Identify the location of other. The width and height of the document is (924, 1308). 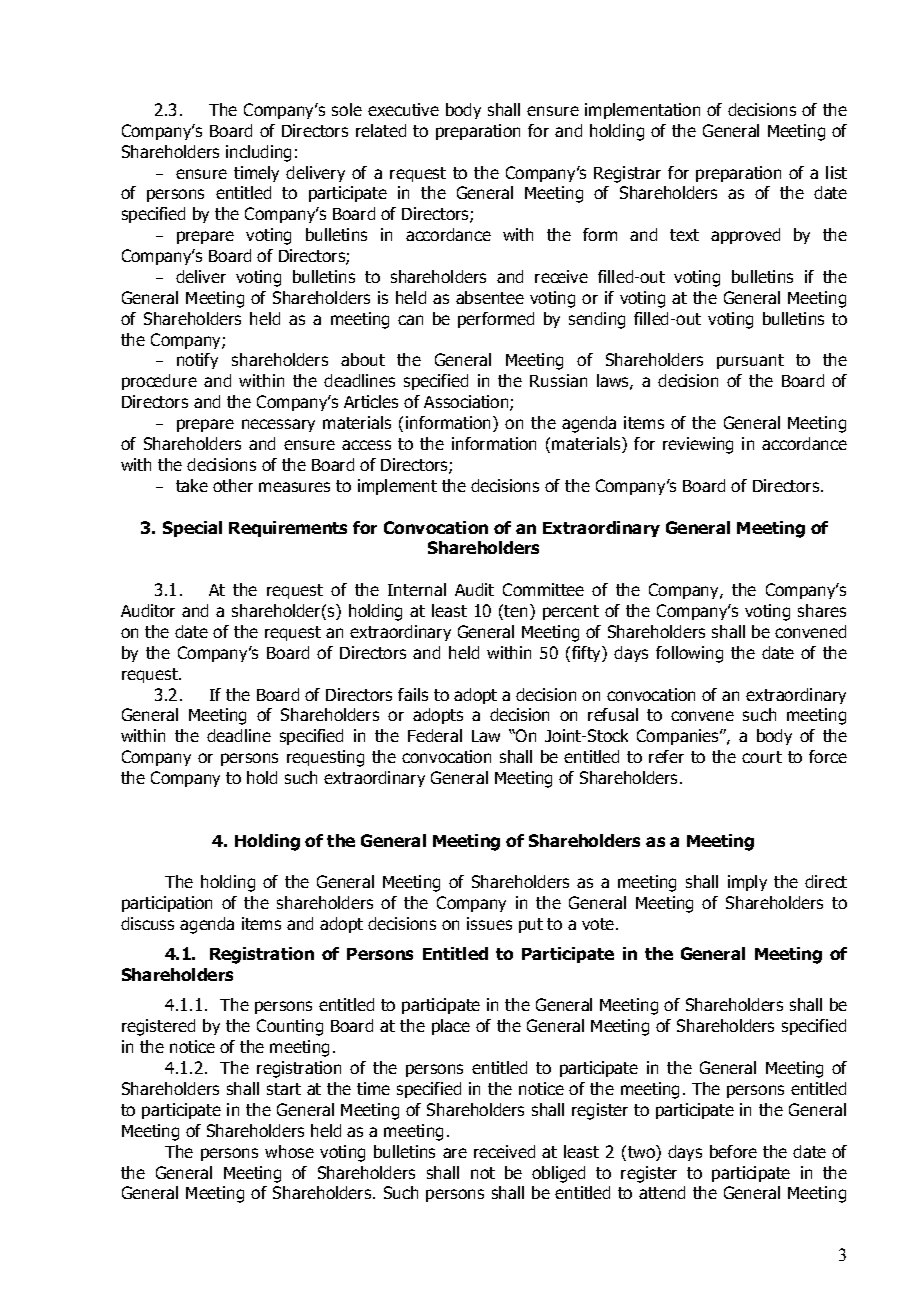
(233, 485).
